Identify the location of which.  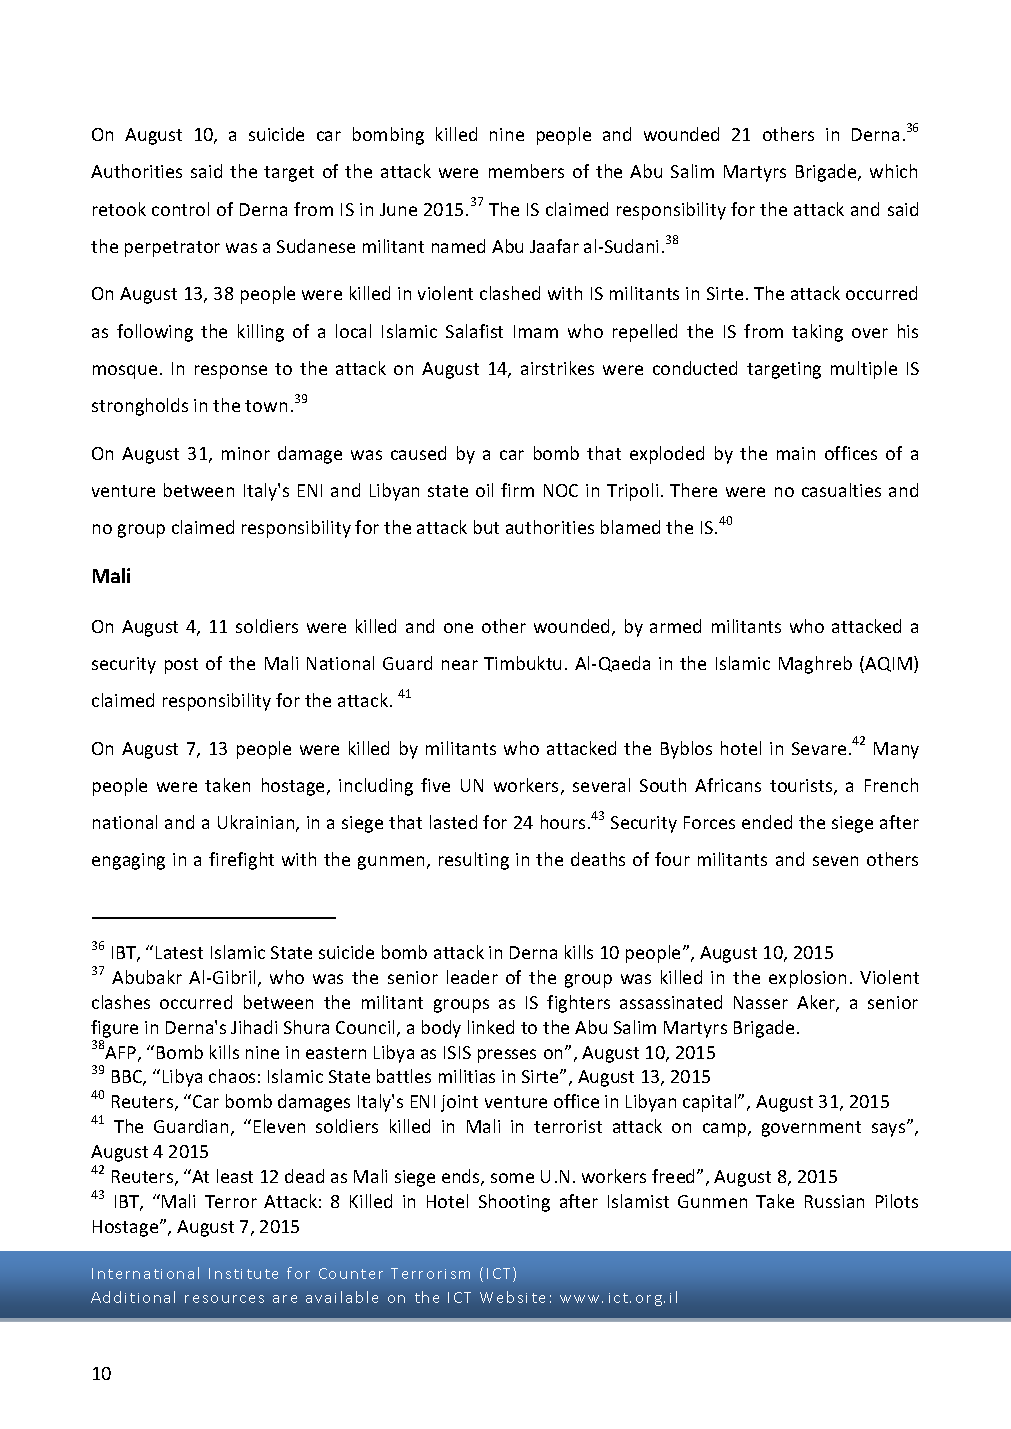
(893, 171).
